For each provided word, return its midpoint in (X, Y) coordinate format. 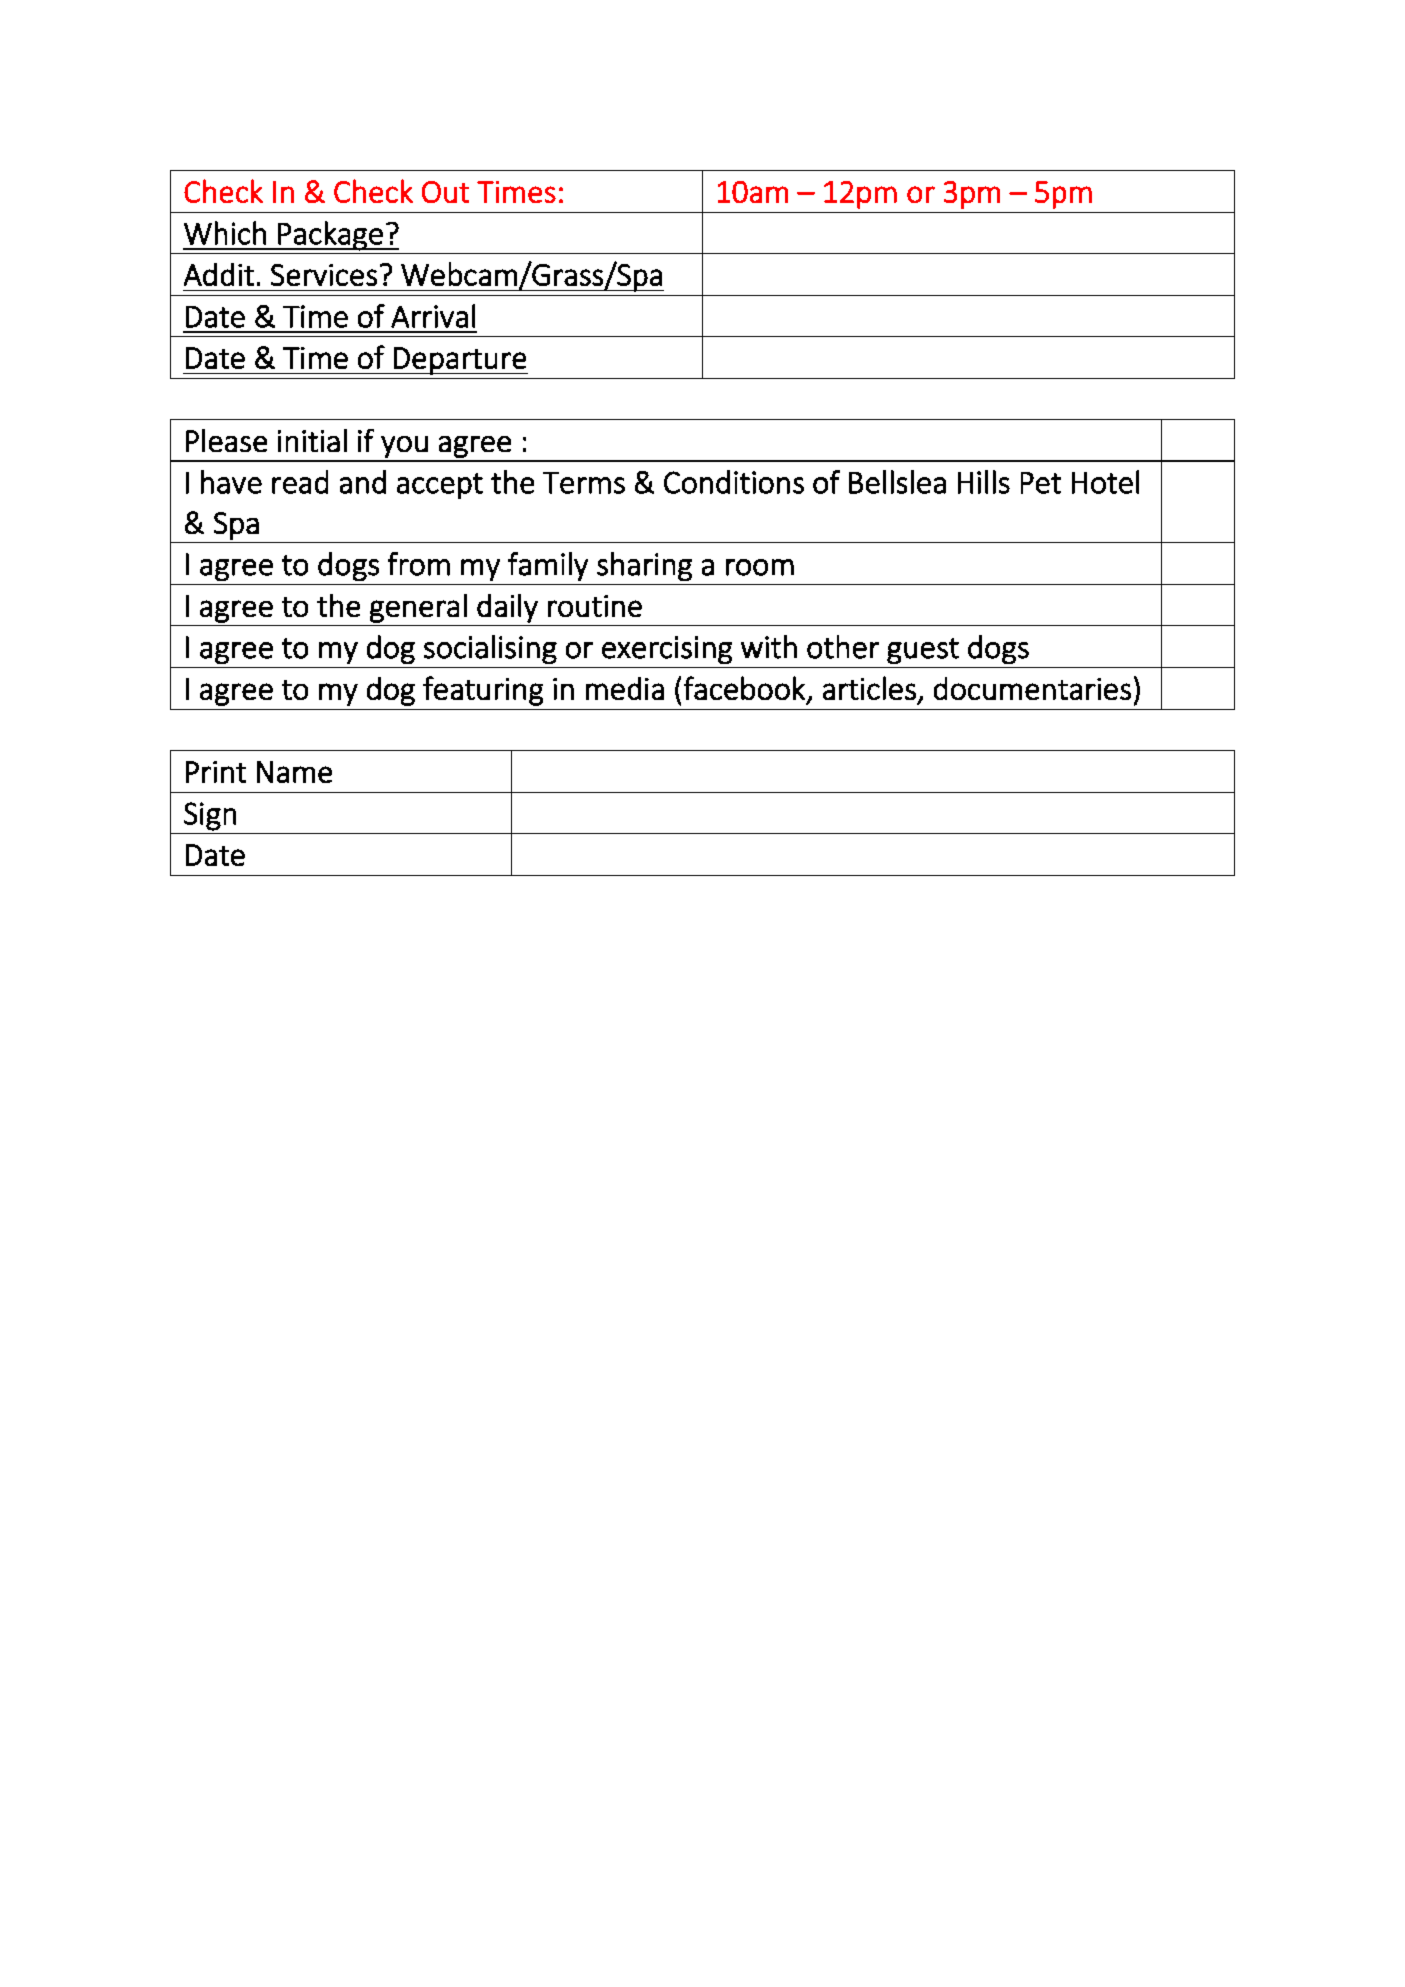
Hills (984, 482)
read (300, 482)
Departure (460, 361)
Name (294, 772)
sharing (644, 566)
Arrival (433, 316)
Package (330, 236)
